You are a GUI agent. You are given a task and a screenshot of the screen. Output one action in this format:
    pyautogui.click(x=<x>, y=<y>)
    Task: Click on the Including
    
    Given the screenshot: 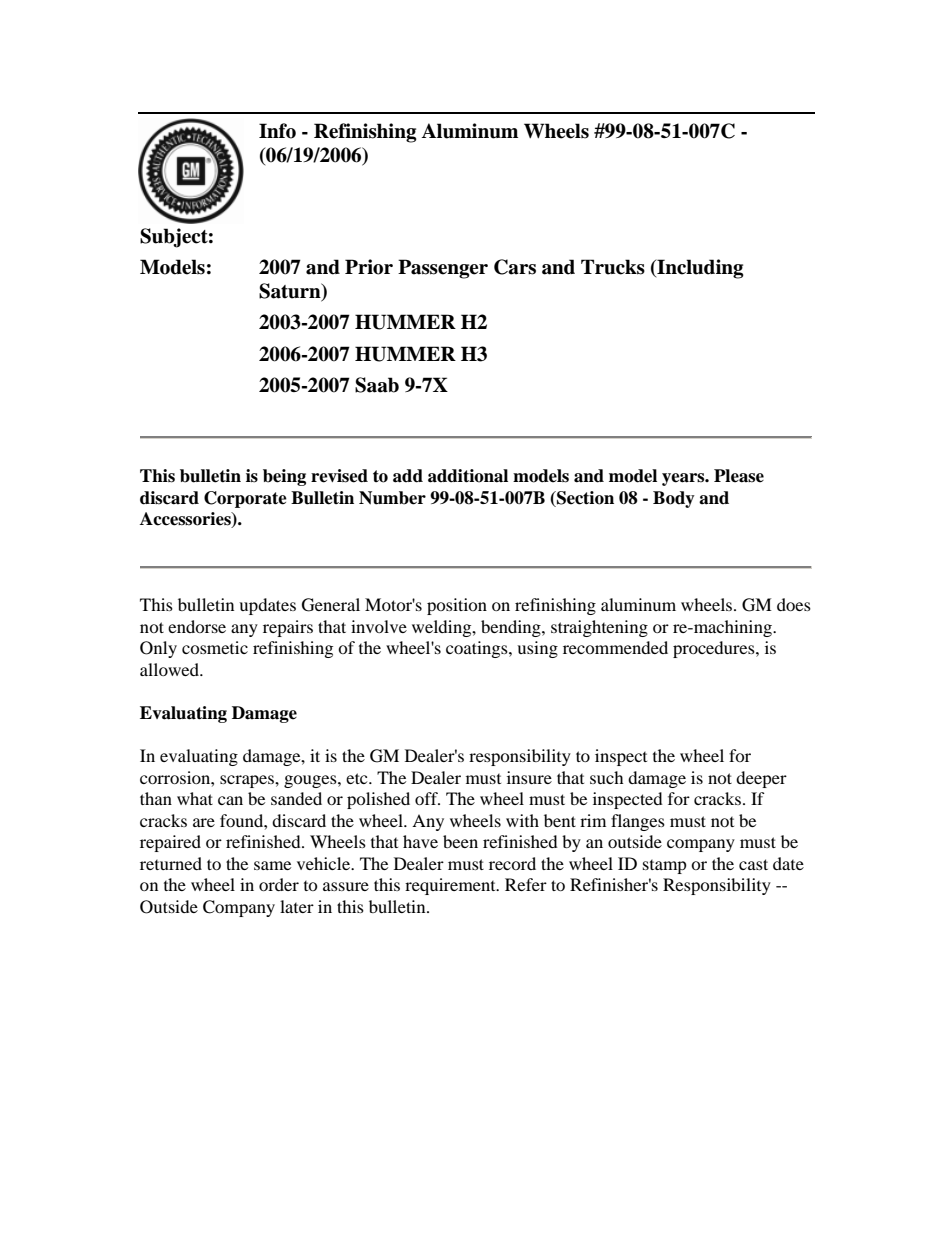 What is the action you would take?
    pyautogui.click(x=699, y=269)
